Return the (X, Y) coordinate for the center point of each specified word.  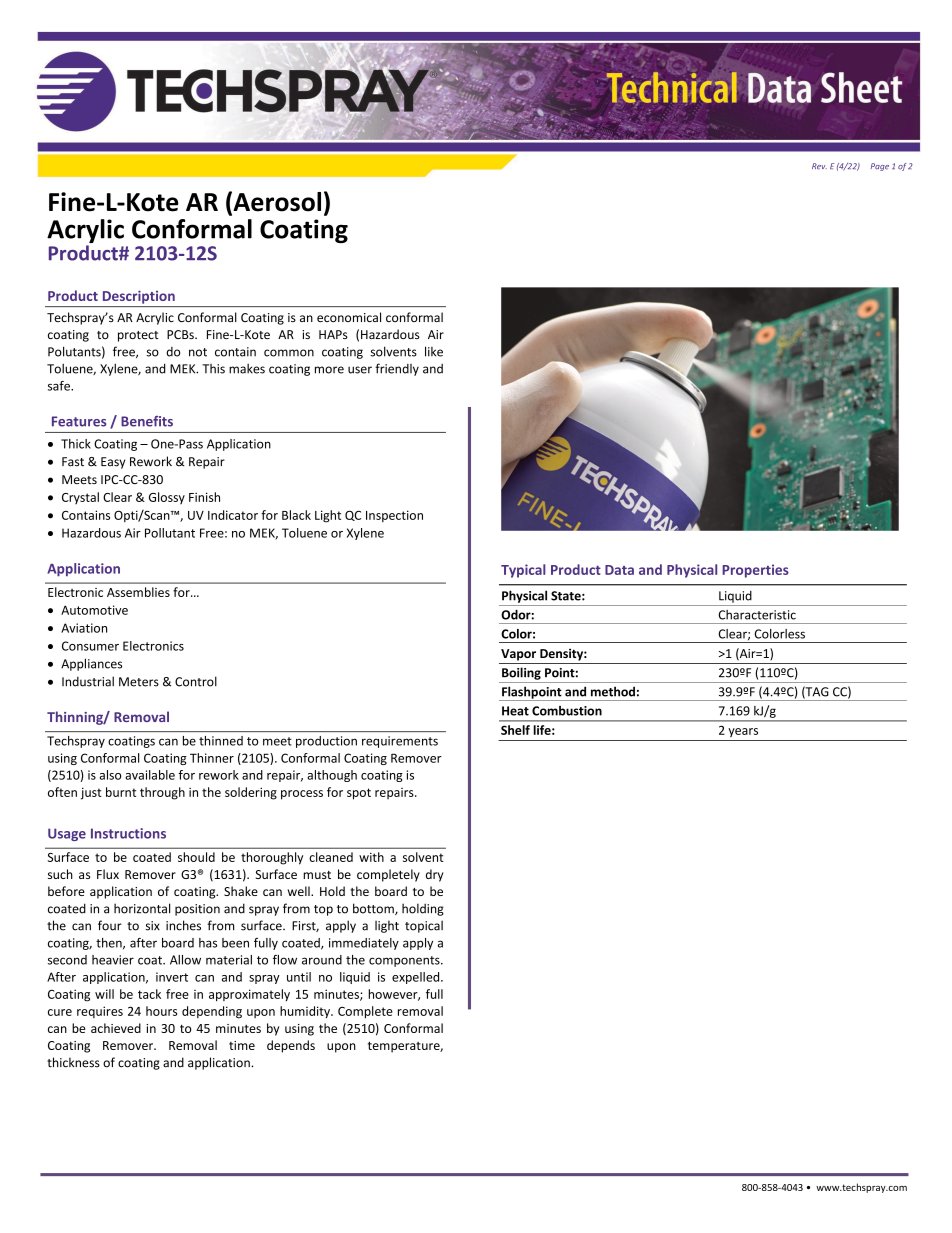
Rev (819, 166)
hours (161, 1011)
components (405, 961)
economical (349, 317)
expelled (417, 978)
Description (139, 297)
